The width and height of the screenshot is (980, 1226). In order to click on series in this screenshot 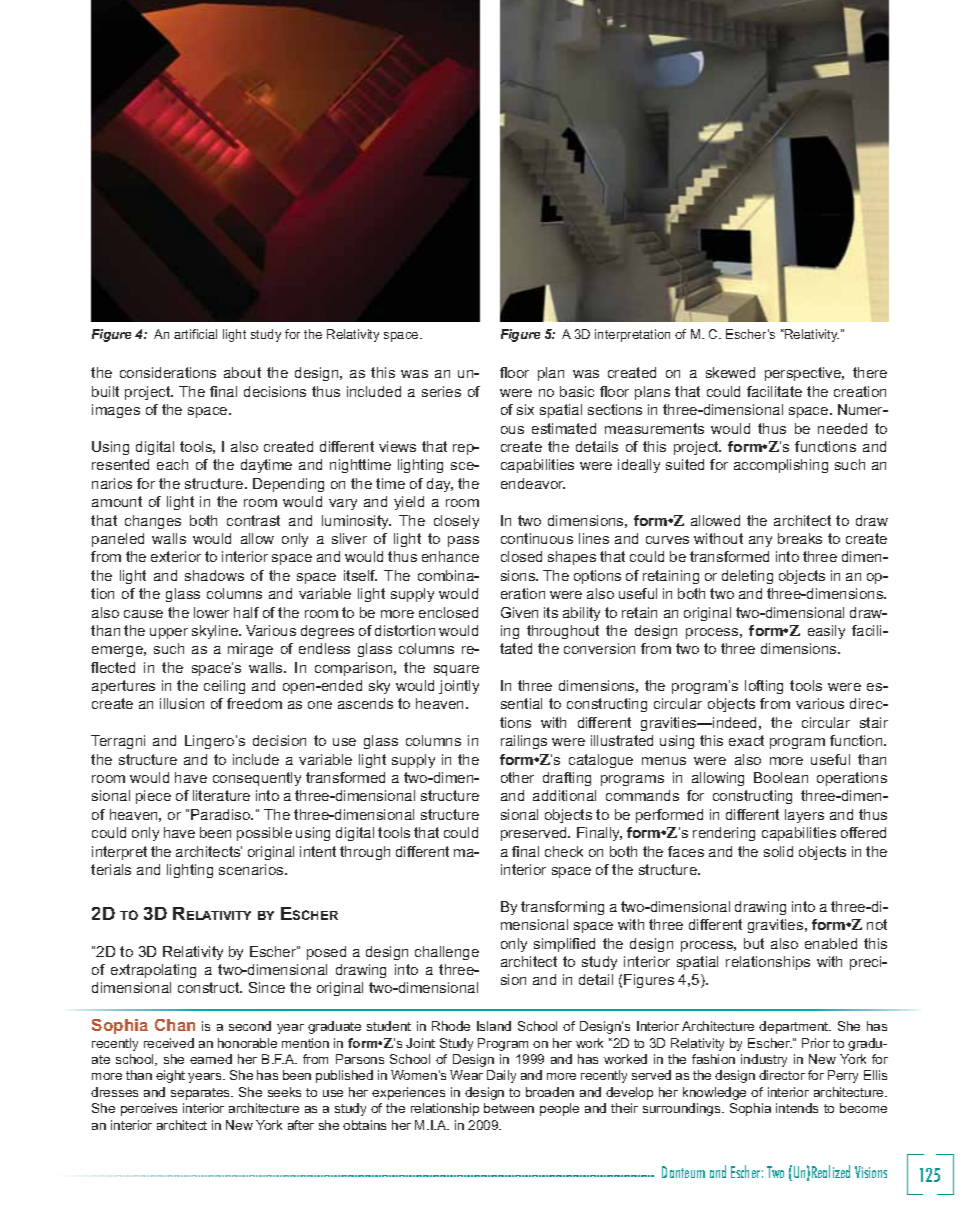, I will do `click(441, 391)`.
